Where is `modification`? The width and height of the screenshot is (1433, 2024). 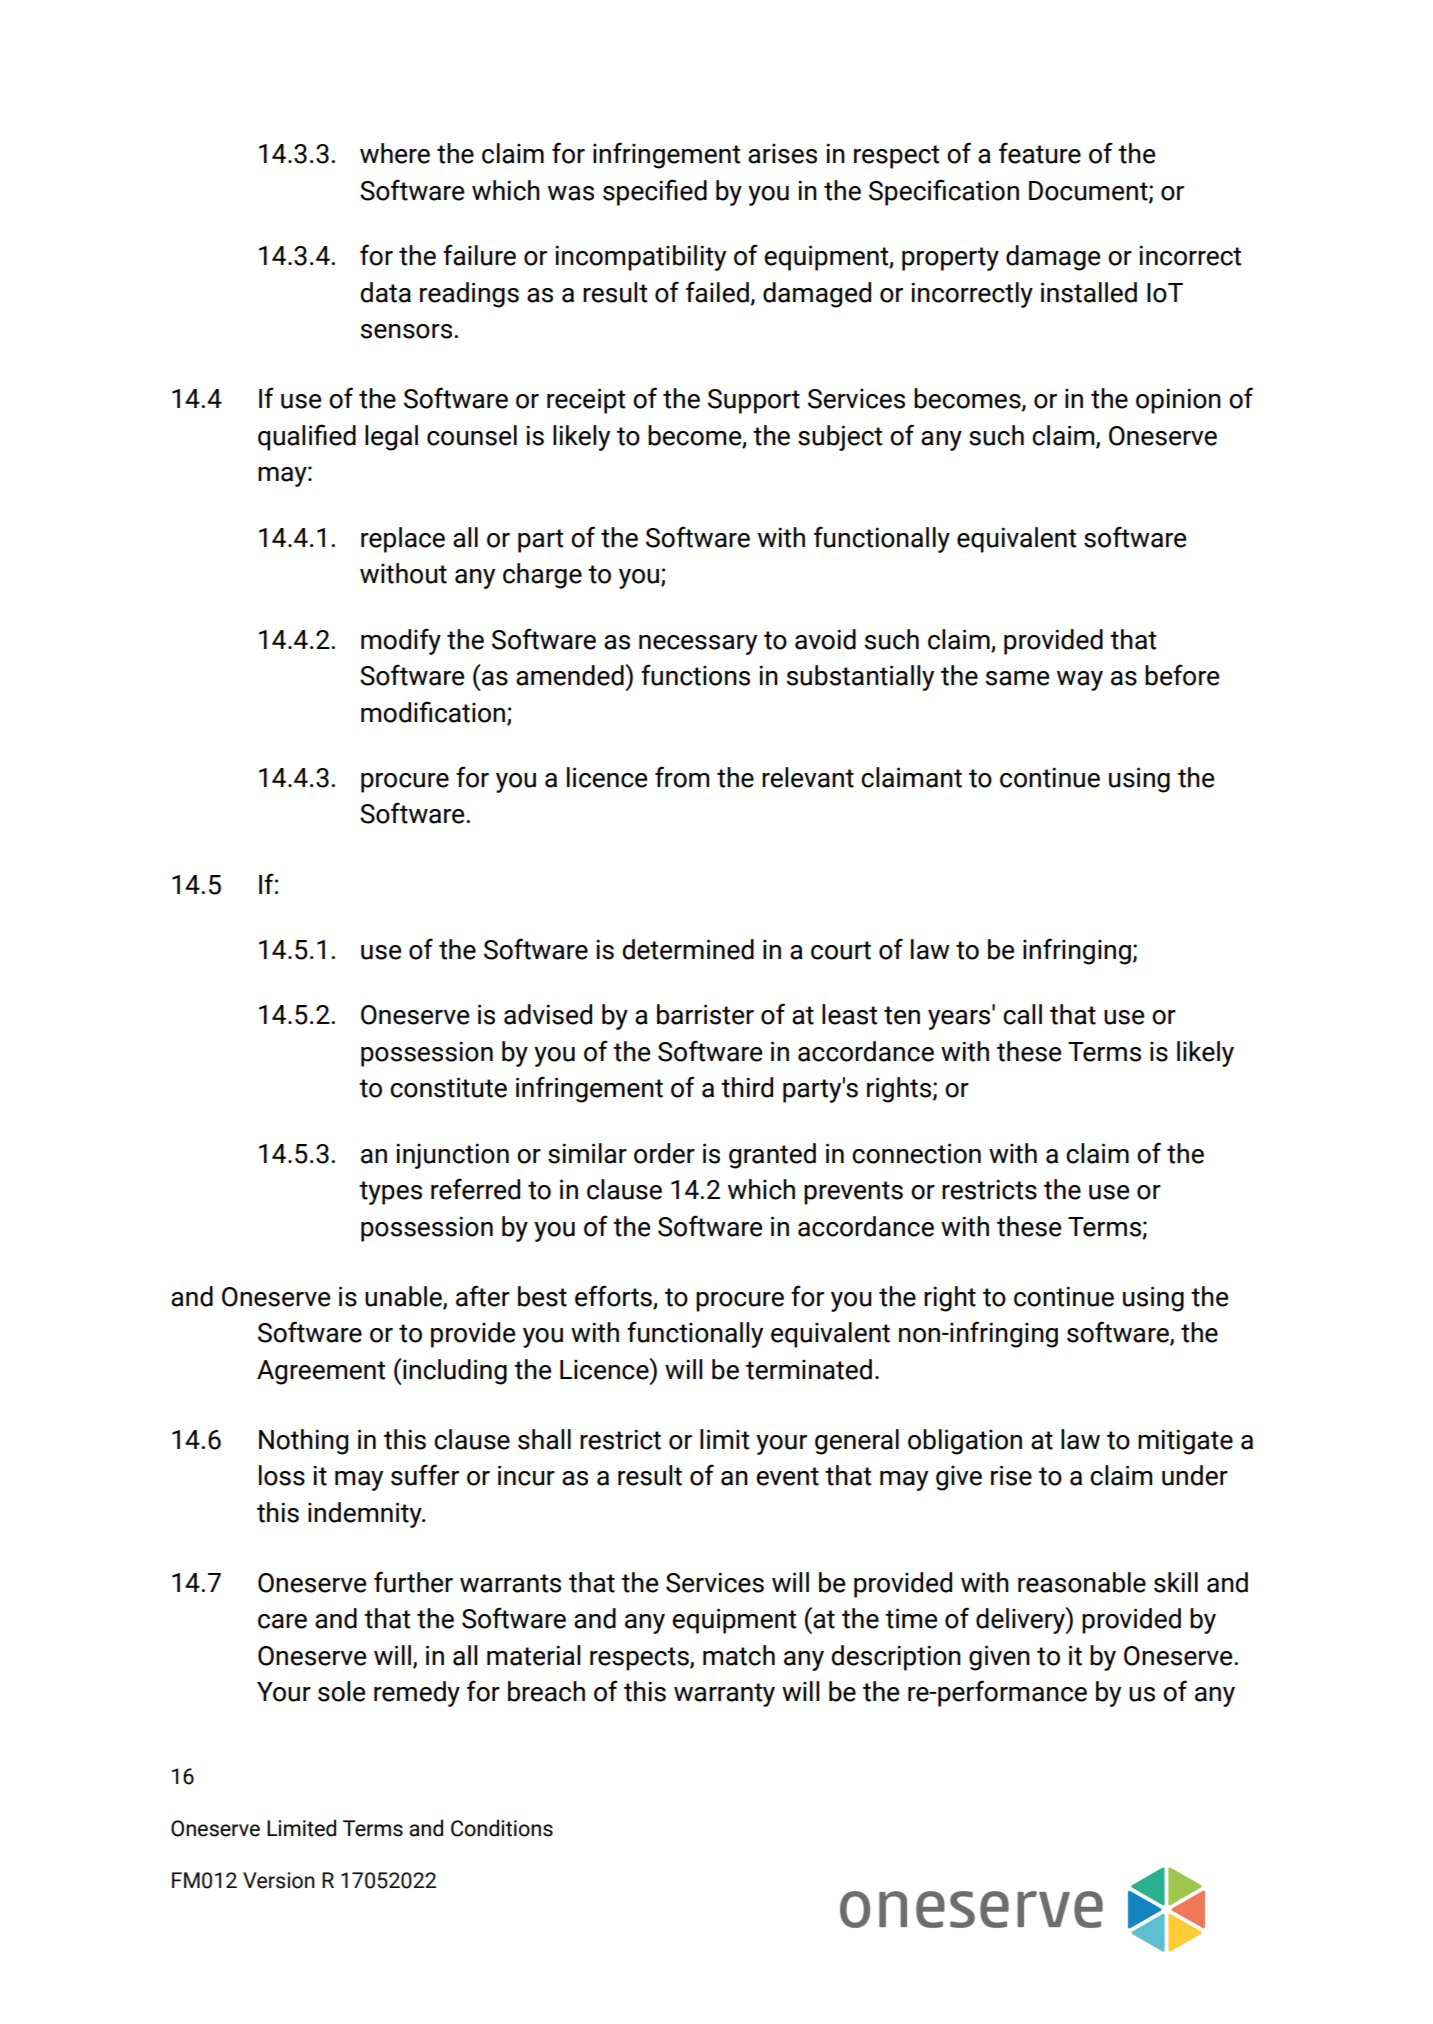
modification is located at coordinates (434, 712).
